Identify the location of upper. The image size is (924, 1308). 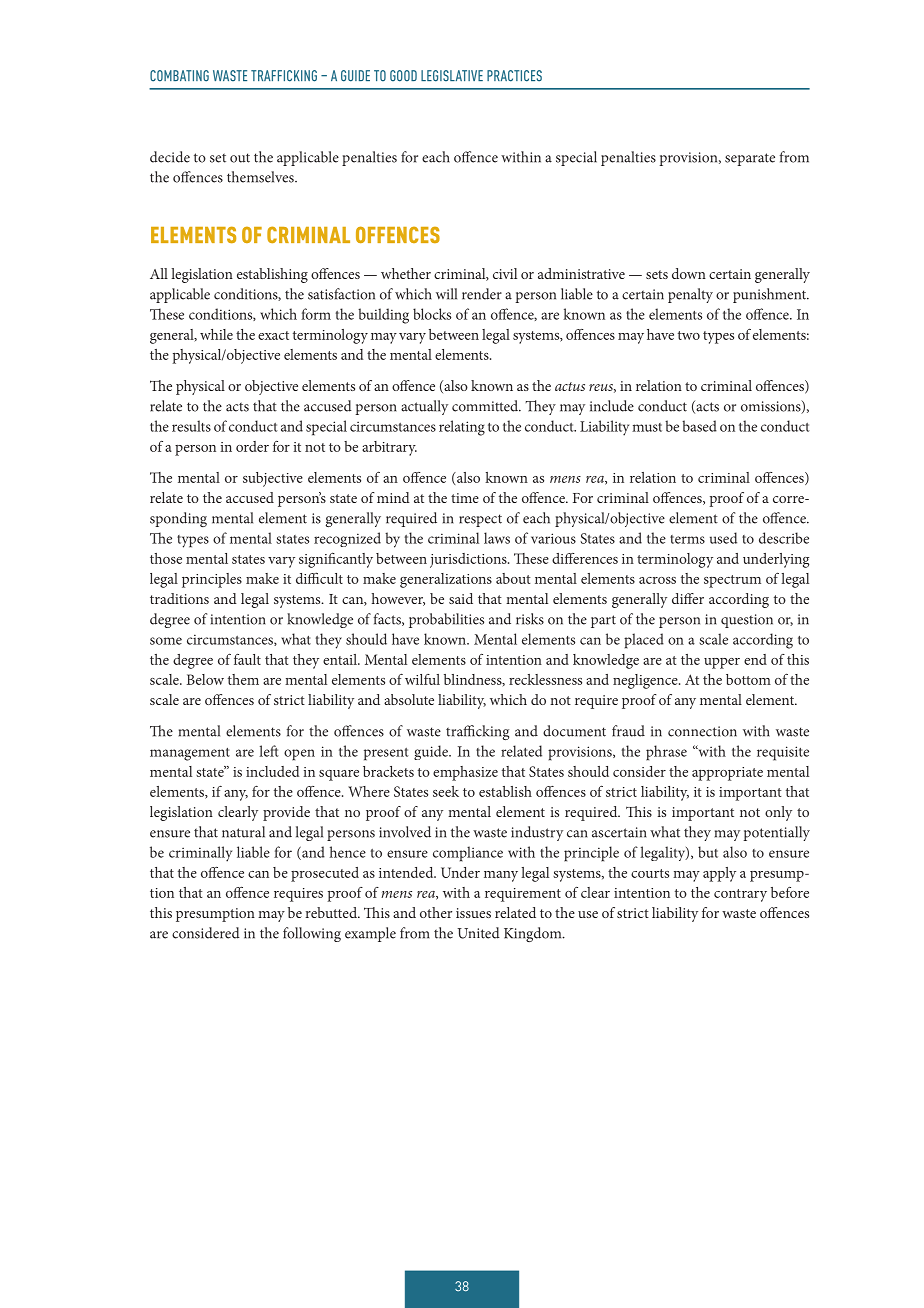
(722, 663).
